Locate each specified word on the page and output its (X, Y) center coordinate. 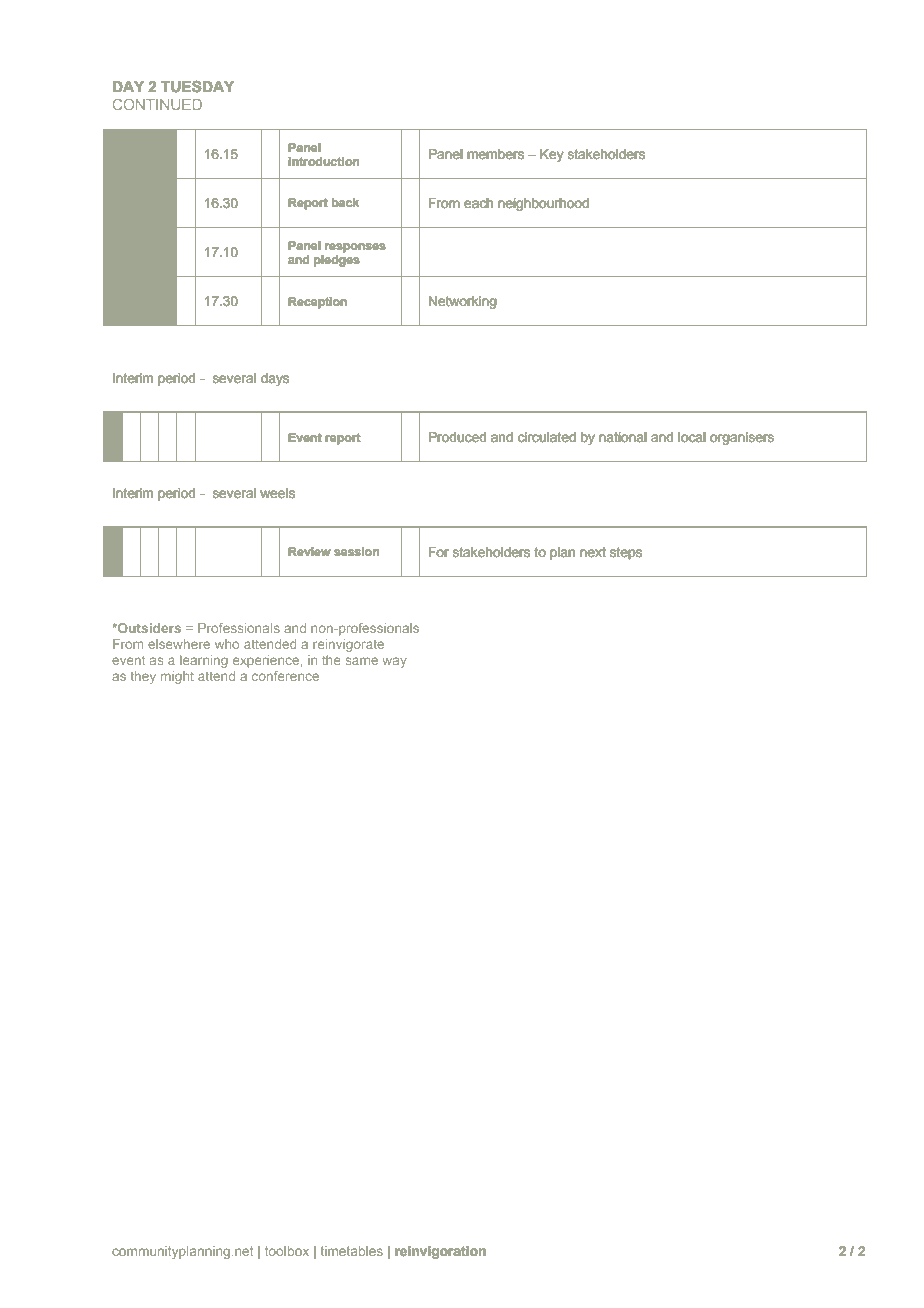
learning (204, 661)
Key (552, 155)
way (395, 662)
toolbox (287, 1251)
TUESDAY (197, 86)
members (495, 154)
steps (626, 553)
